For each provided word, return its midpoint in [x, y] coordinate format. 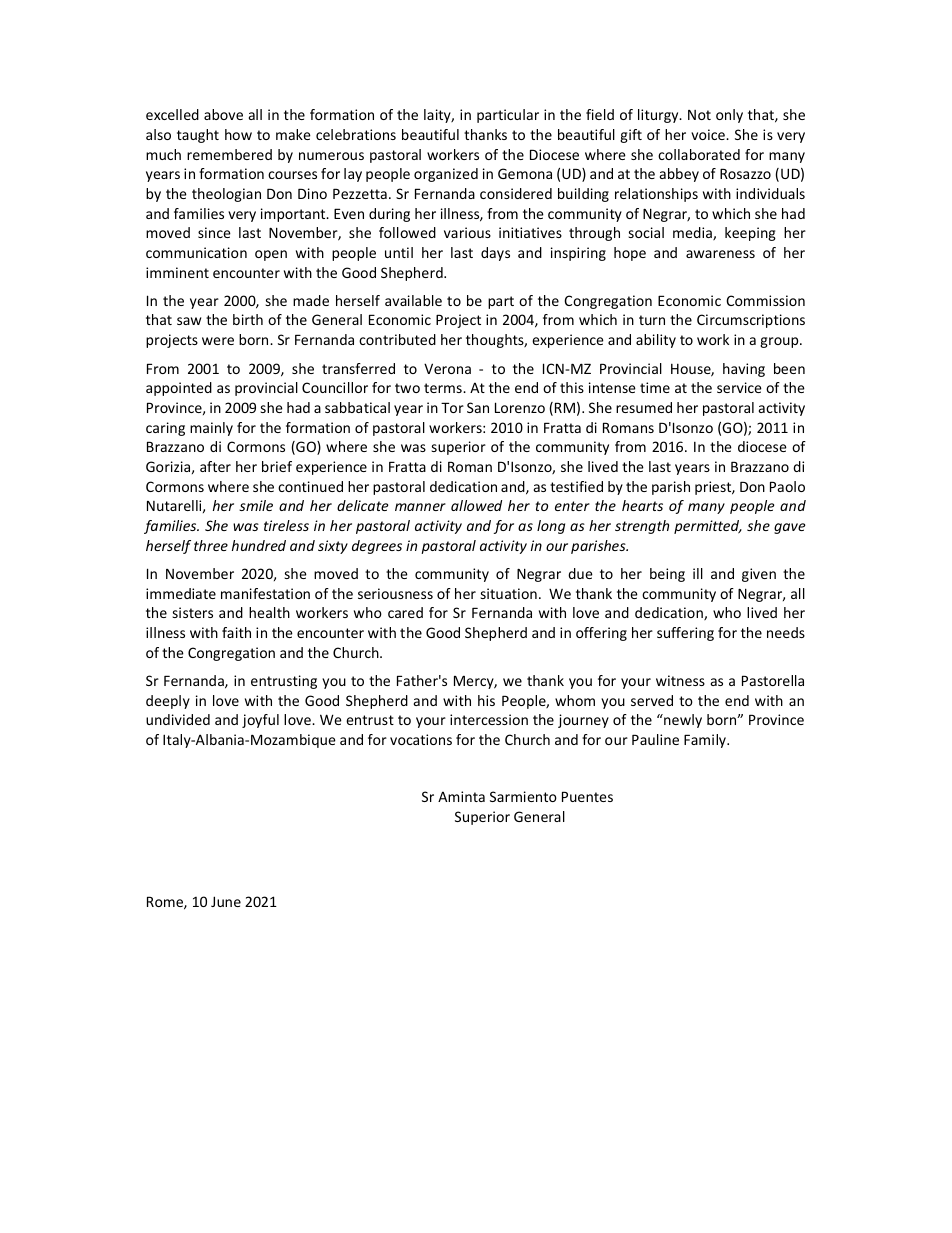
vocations [421, 739]
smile [256, 505]
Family [706, 741]
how [238, 134]
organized [446, 175]
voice [709, 134]
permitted [708, 527]
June [226, 901]
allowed [476, 505]
